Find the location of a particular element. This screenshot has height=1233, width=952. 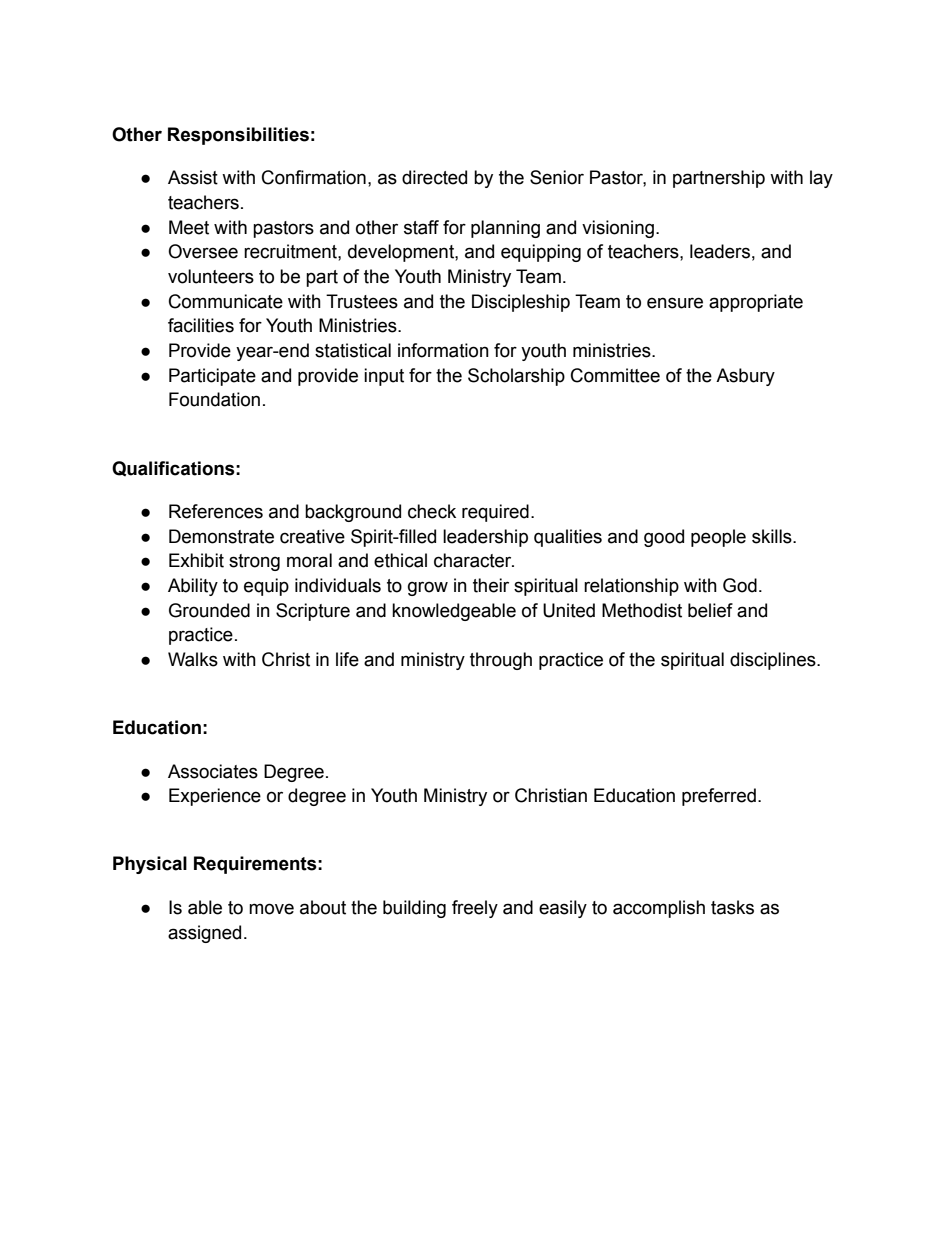

directed is located at coordinates (434, 177).
